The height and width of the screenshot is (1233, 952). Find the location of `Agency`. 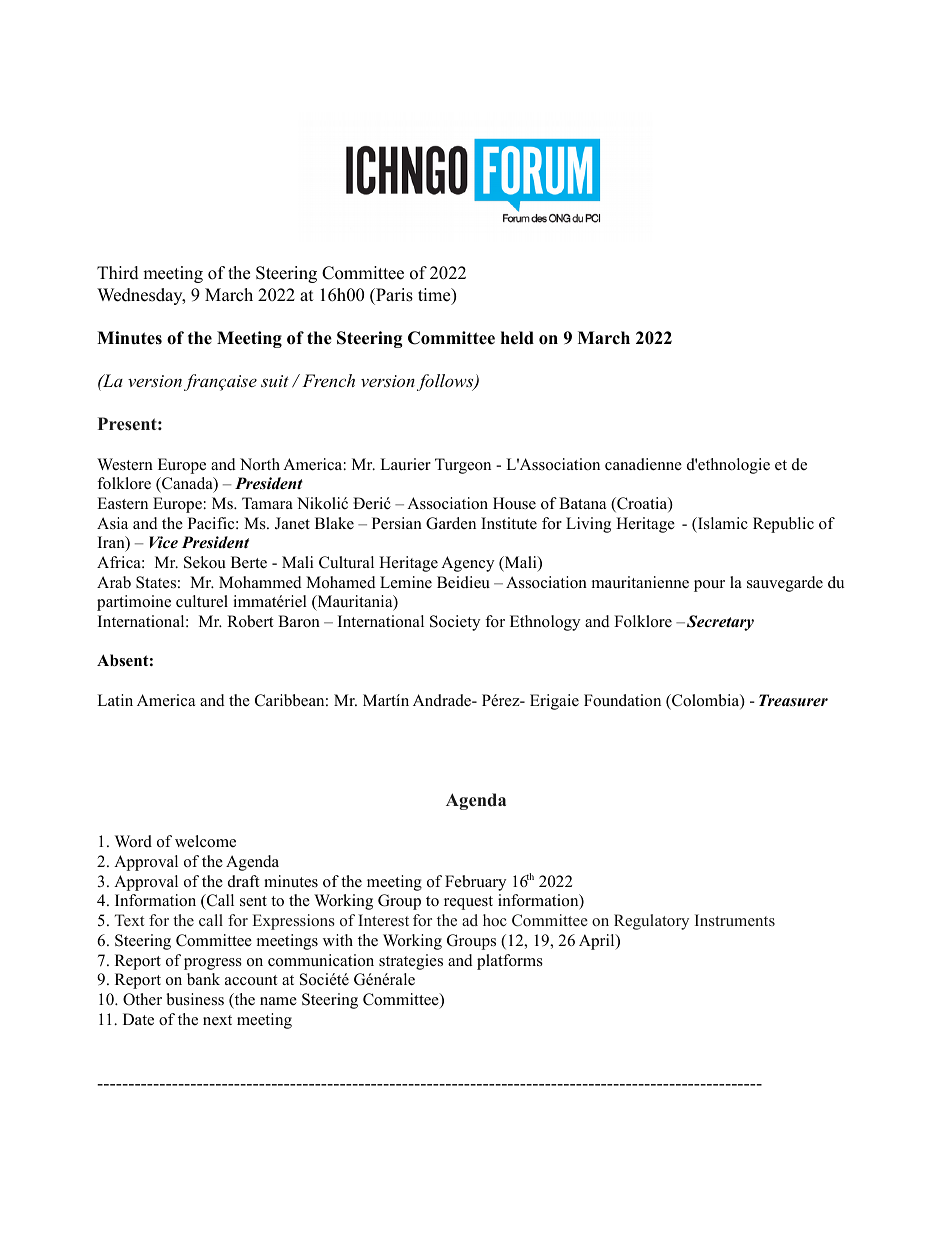

Agency is located at coordinates (467, 564).
